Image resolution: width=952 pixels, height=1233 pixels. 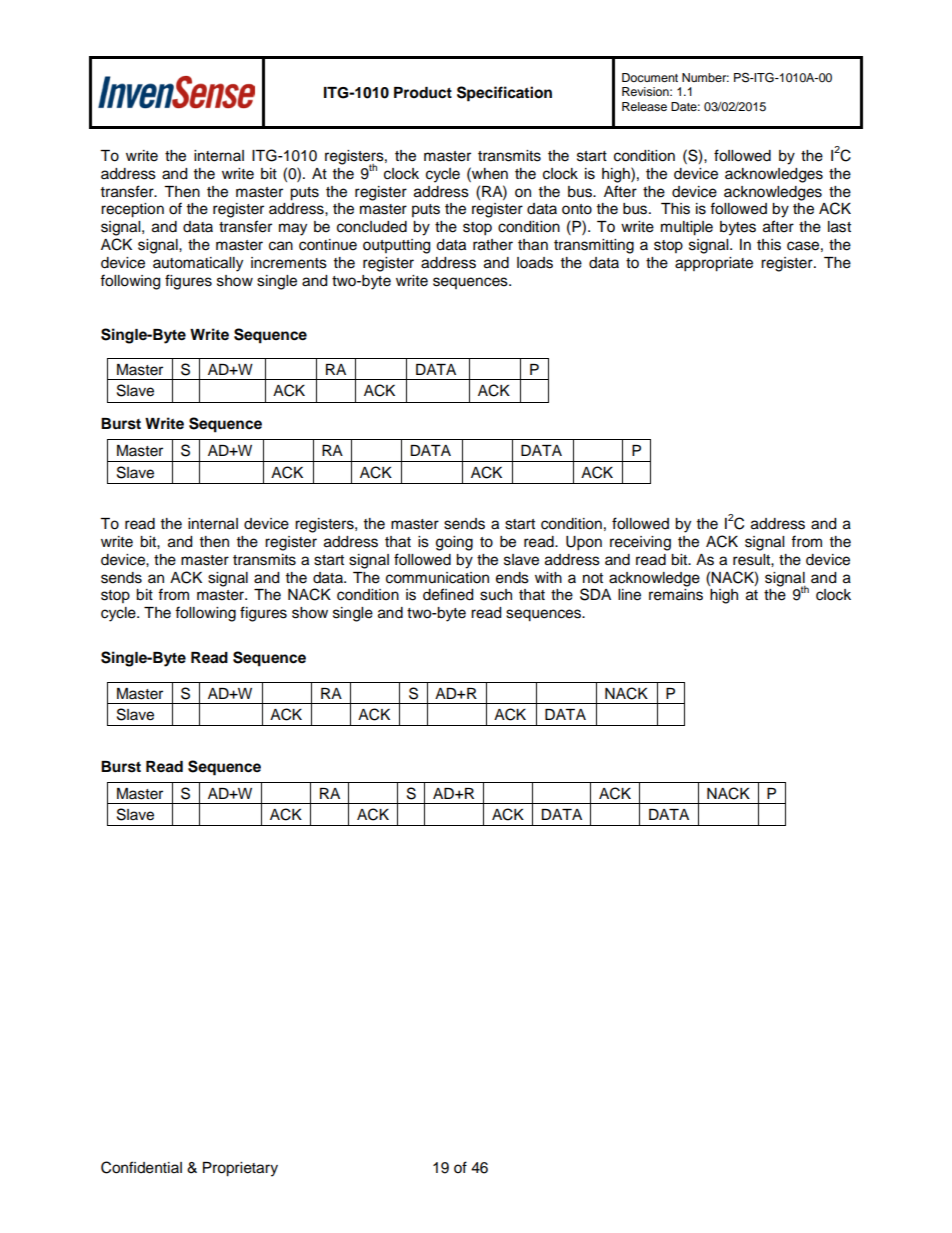 I want to click on defined, so click(x=448, y=594).
